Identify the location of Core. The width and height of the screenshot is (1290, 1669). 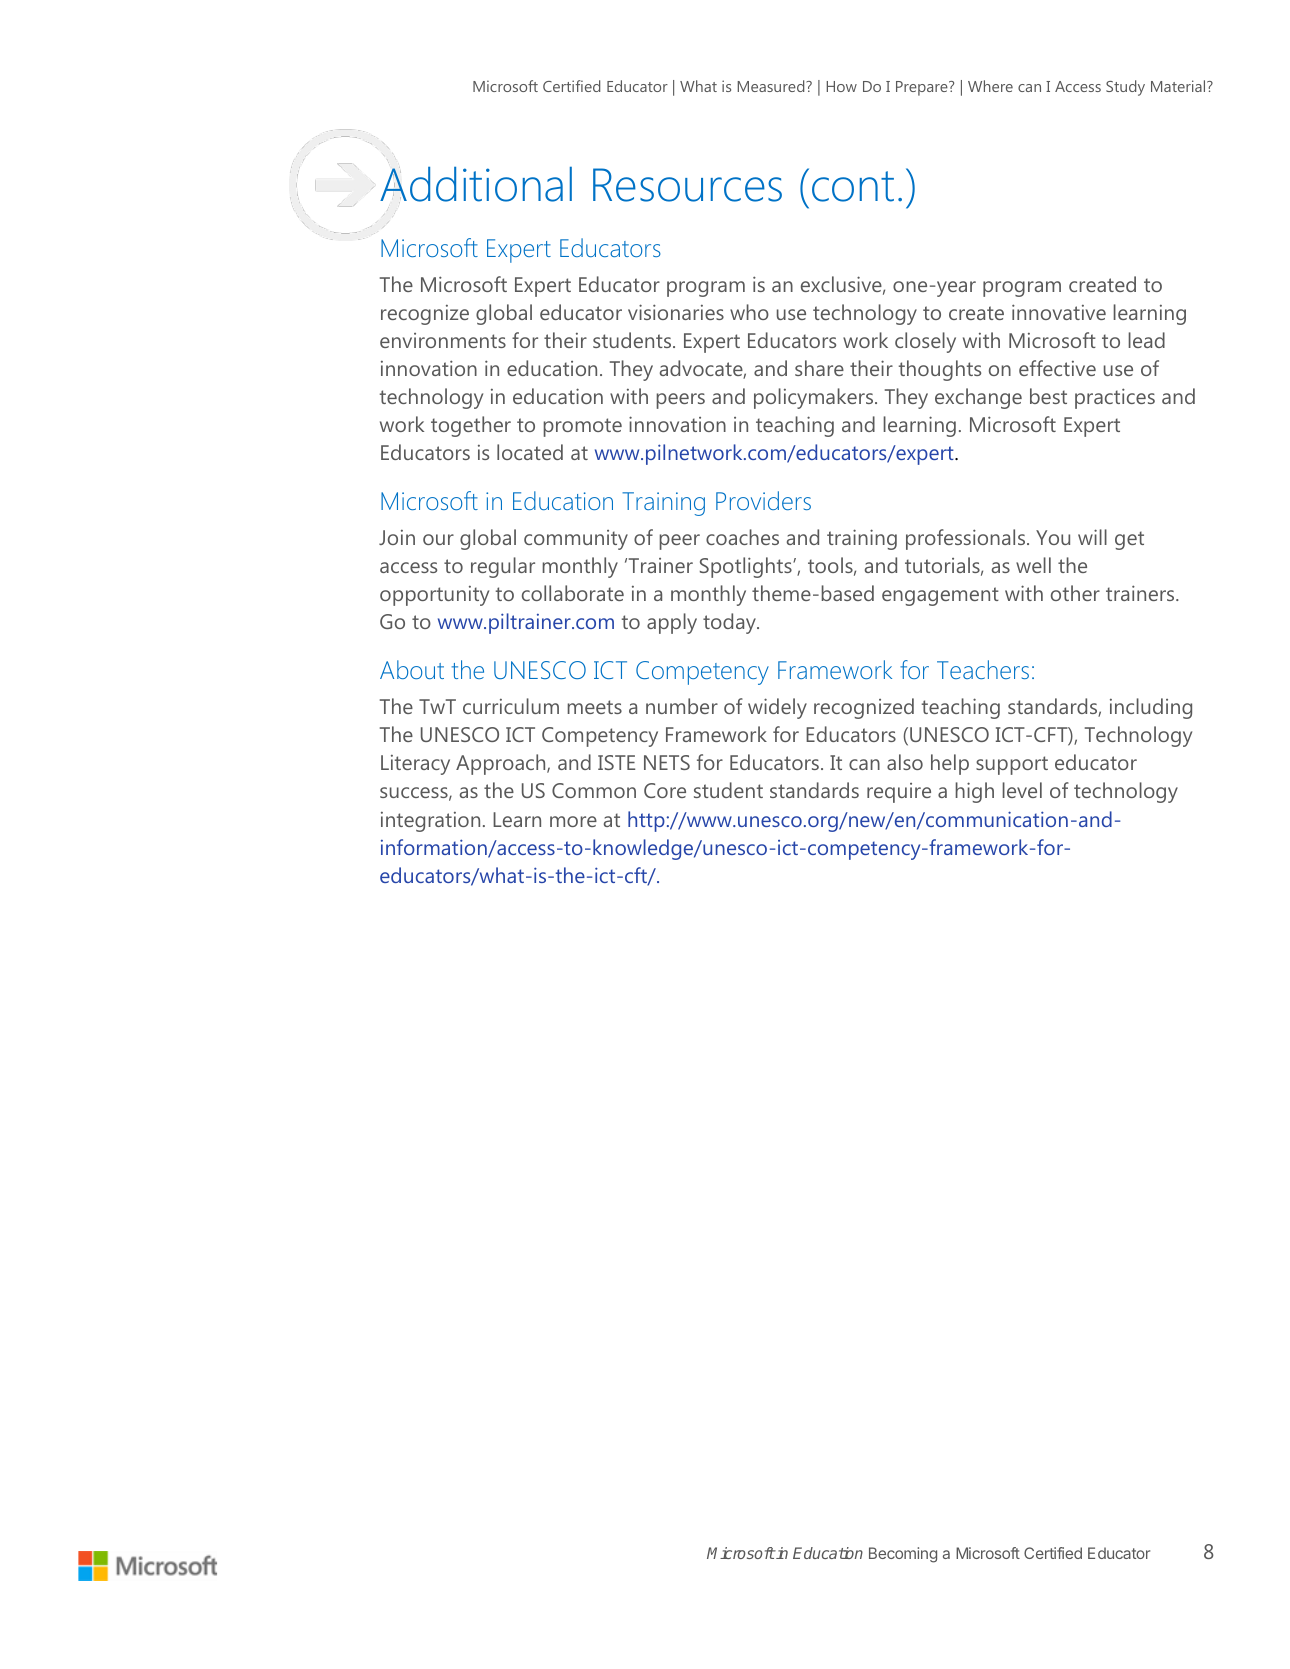
(665, 790).
